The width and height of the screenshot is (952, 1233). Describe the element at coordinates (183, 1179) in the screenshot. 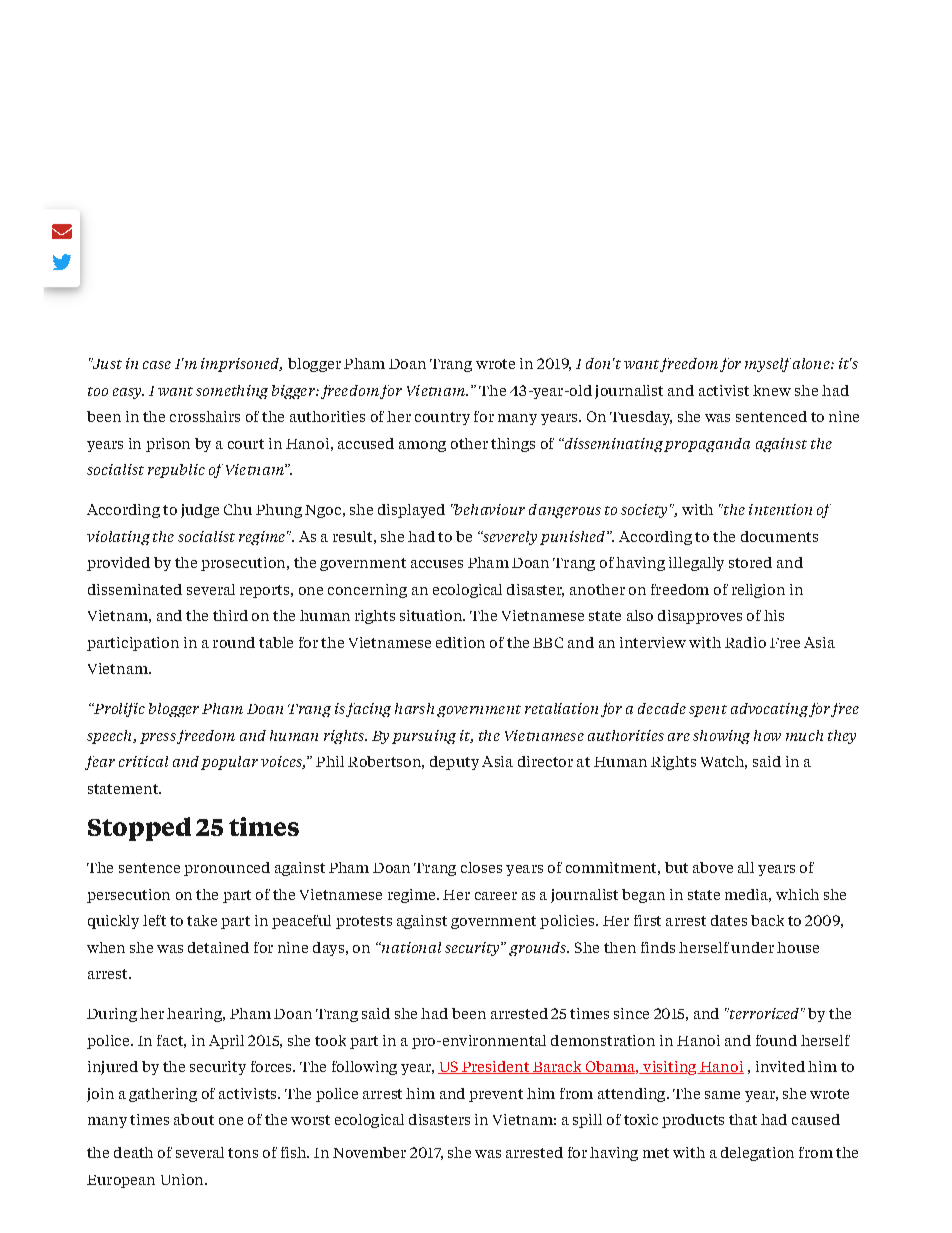

I see `Union` at that location.
